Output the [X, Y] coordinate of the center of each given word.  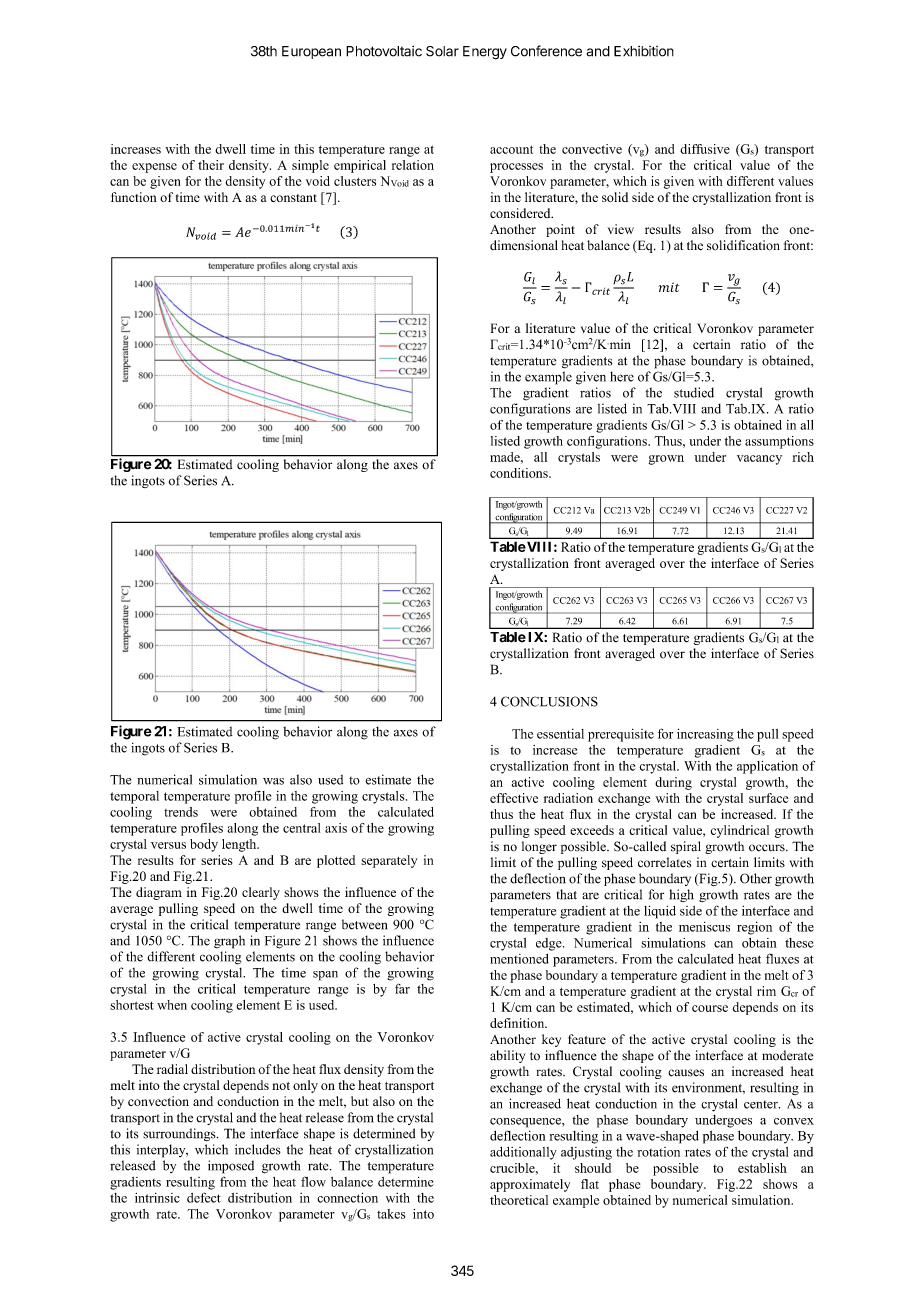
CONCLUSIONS [549, 701]
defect [204, 1197]
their [211, 165]
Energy [485, 53]
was [273, 781]
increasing [705, 735]
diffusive [705, 149]
